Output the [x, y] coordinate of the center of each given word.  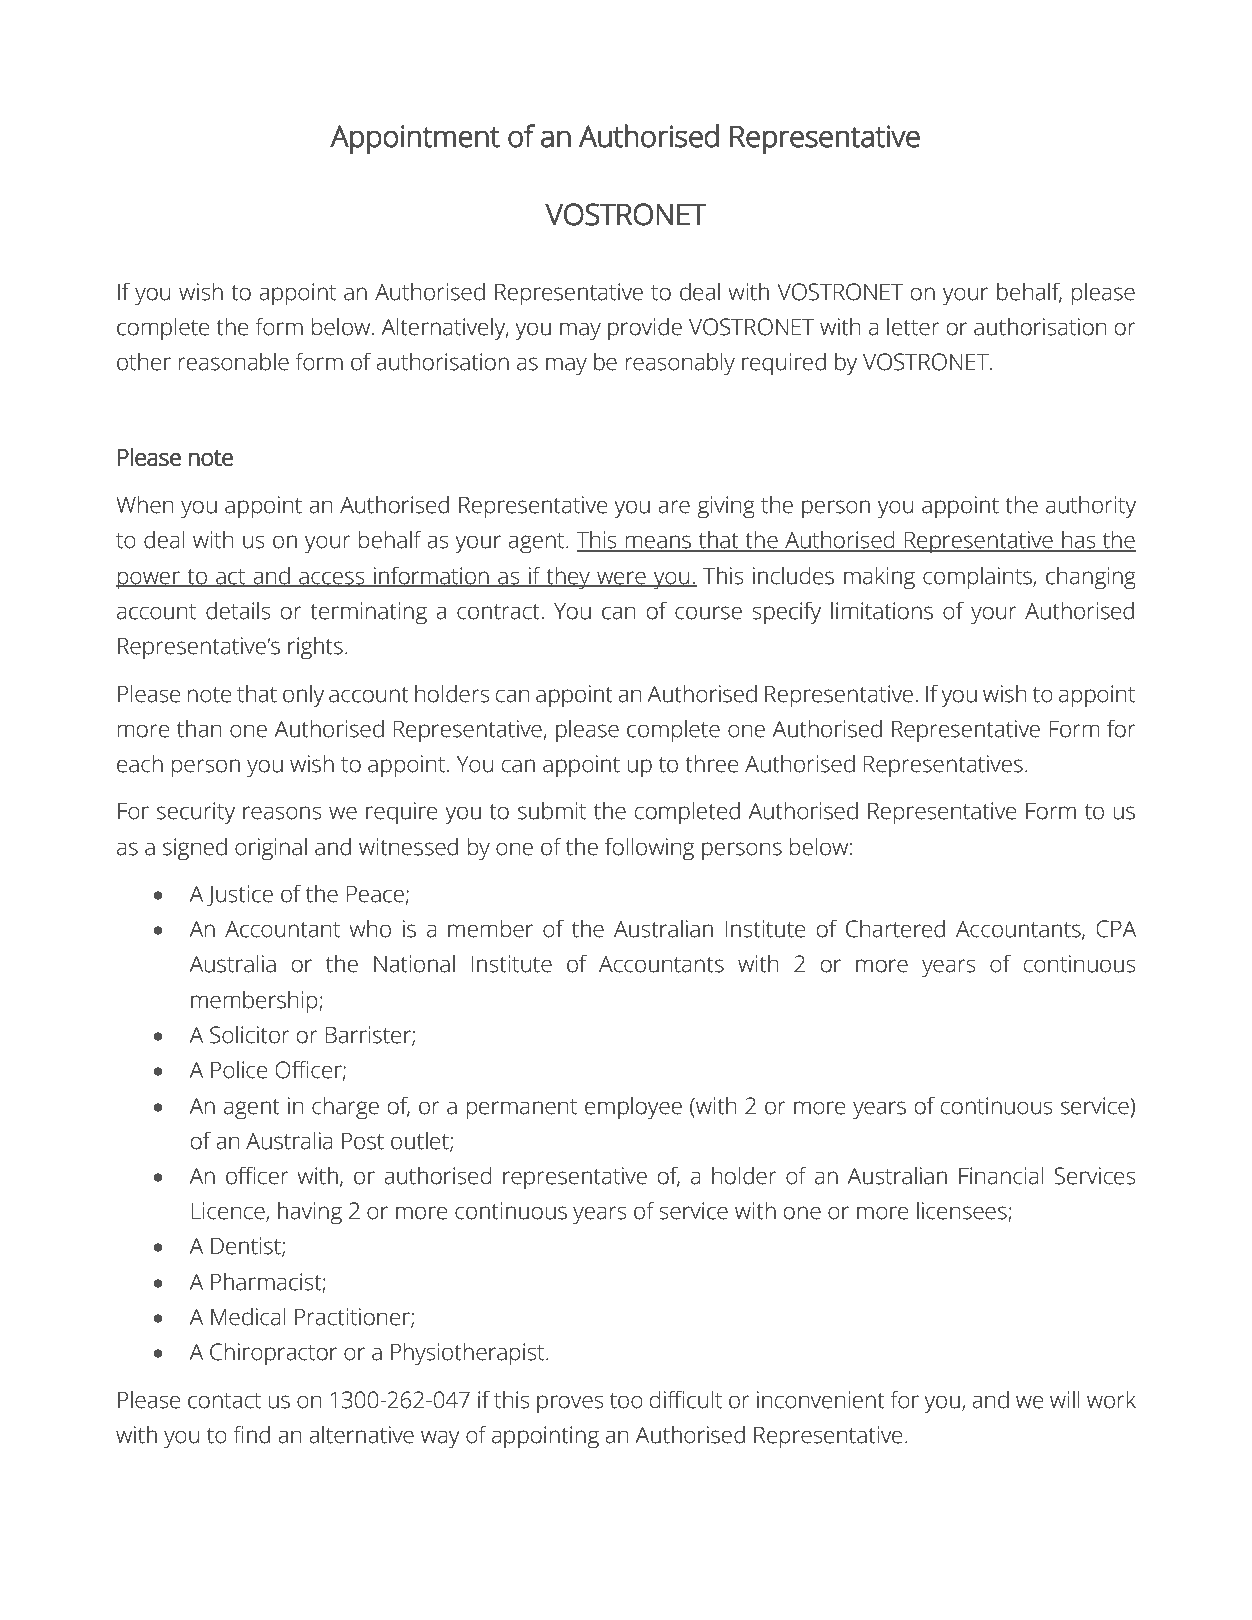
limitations [882, 610]
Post [363, 1141]
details [238, 610]
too [626, 1401]
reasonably [680, 364]
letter [913, 326]
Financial [1001, 1175]
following [649, 849]
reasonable [234, 361]
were [621, 578]
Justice [240, 896]
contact [224, 1401]
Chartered [895, 928]
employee [633, 1108]
